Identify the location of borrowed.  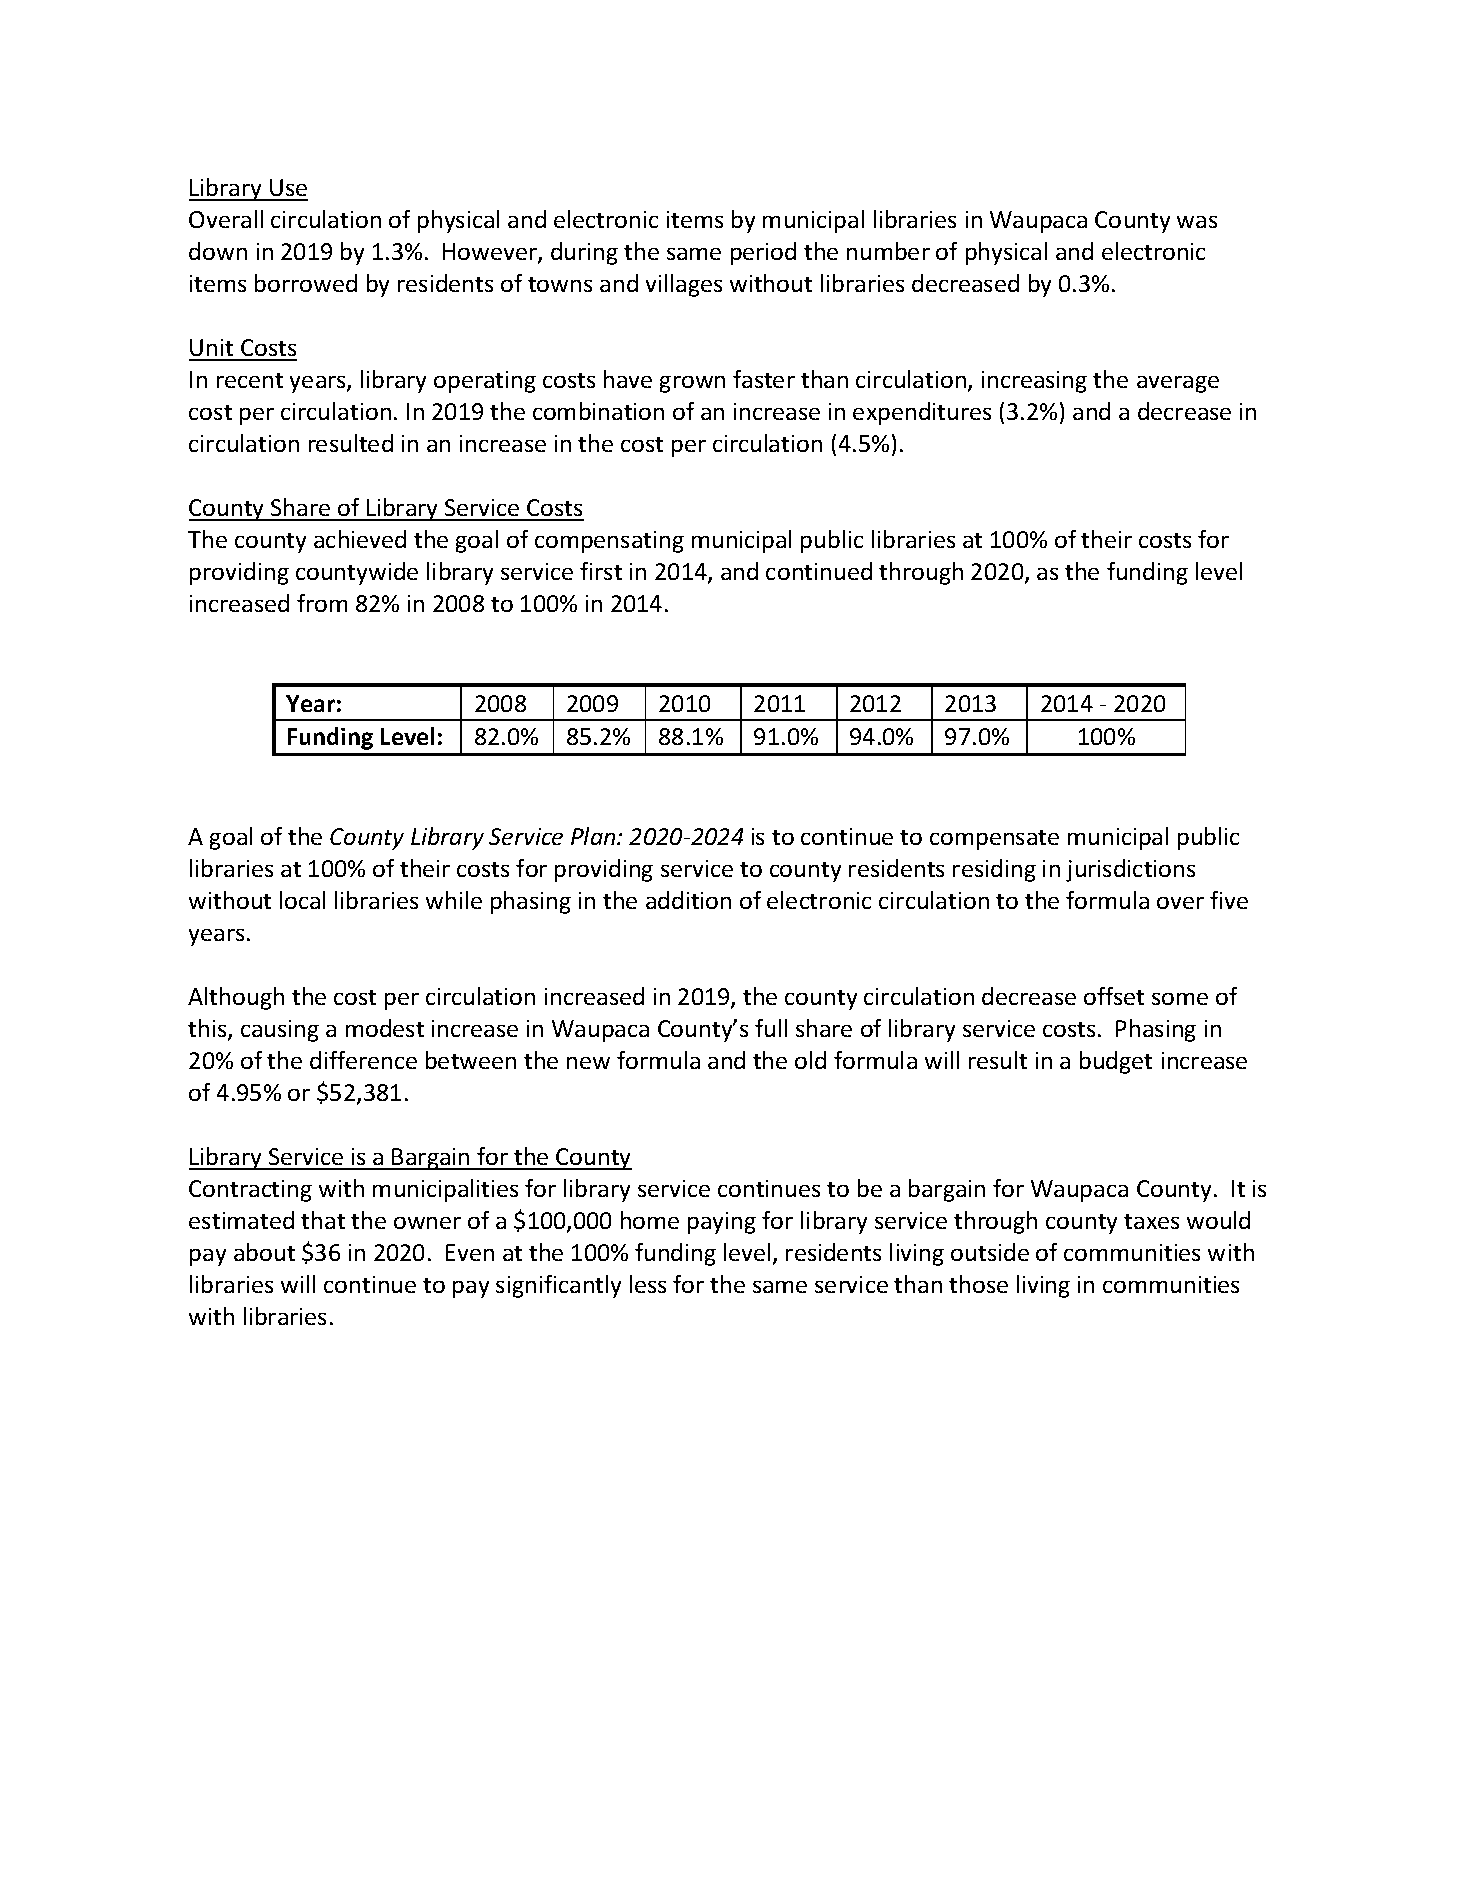
(306, 283).
